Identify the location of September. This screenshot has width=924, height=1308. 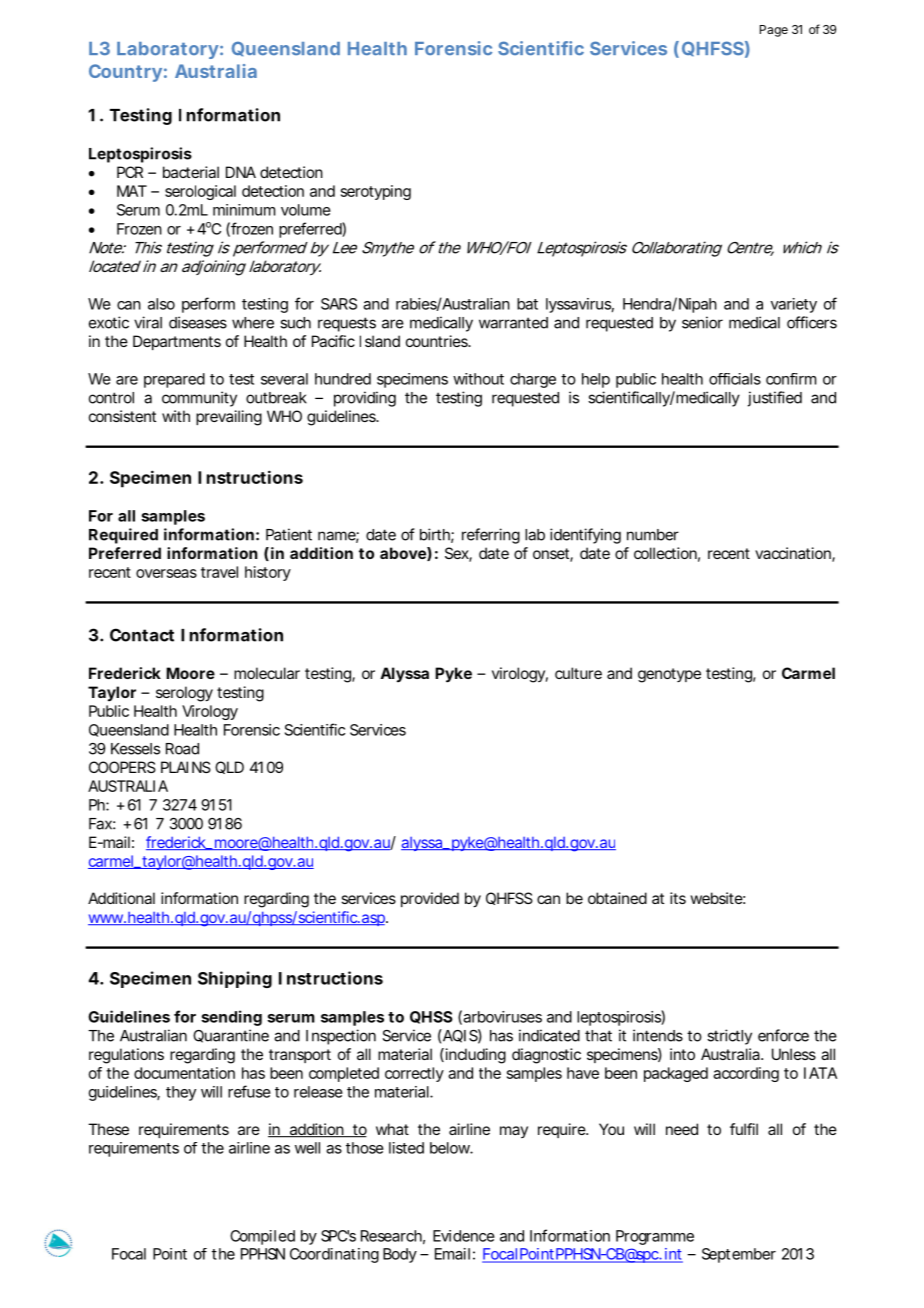
(739, 1255).
